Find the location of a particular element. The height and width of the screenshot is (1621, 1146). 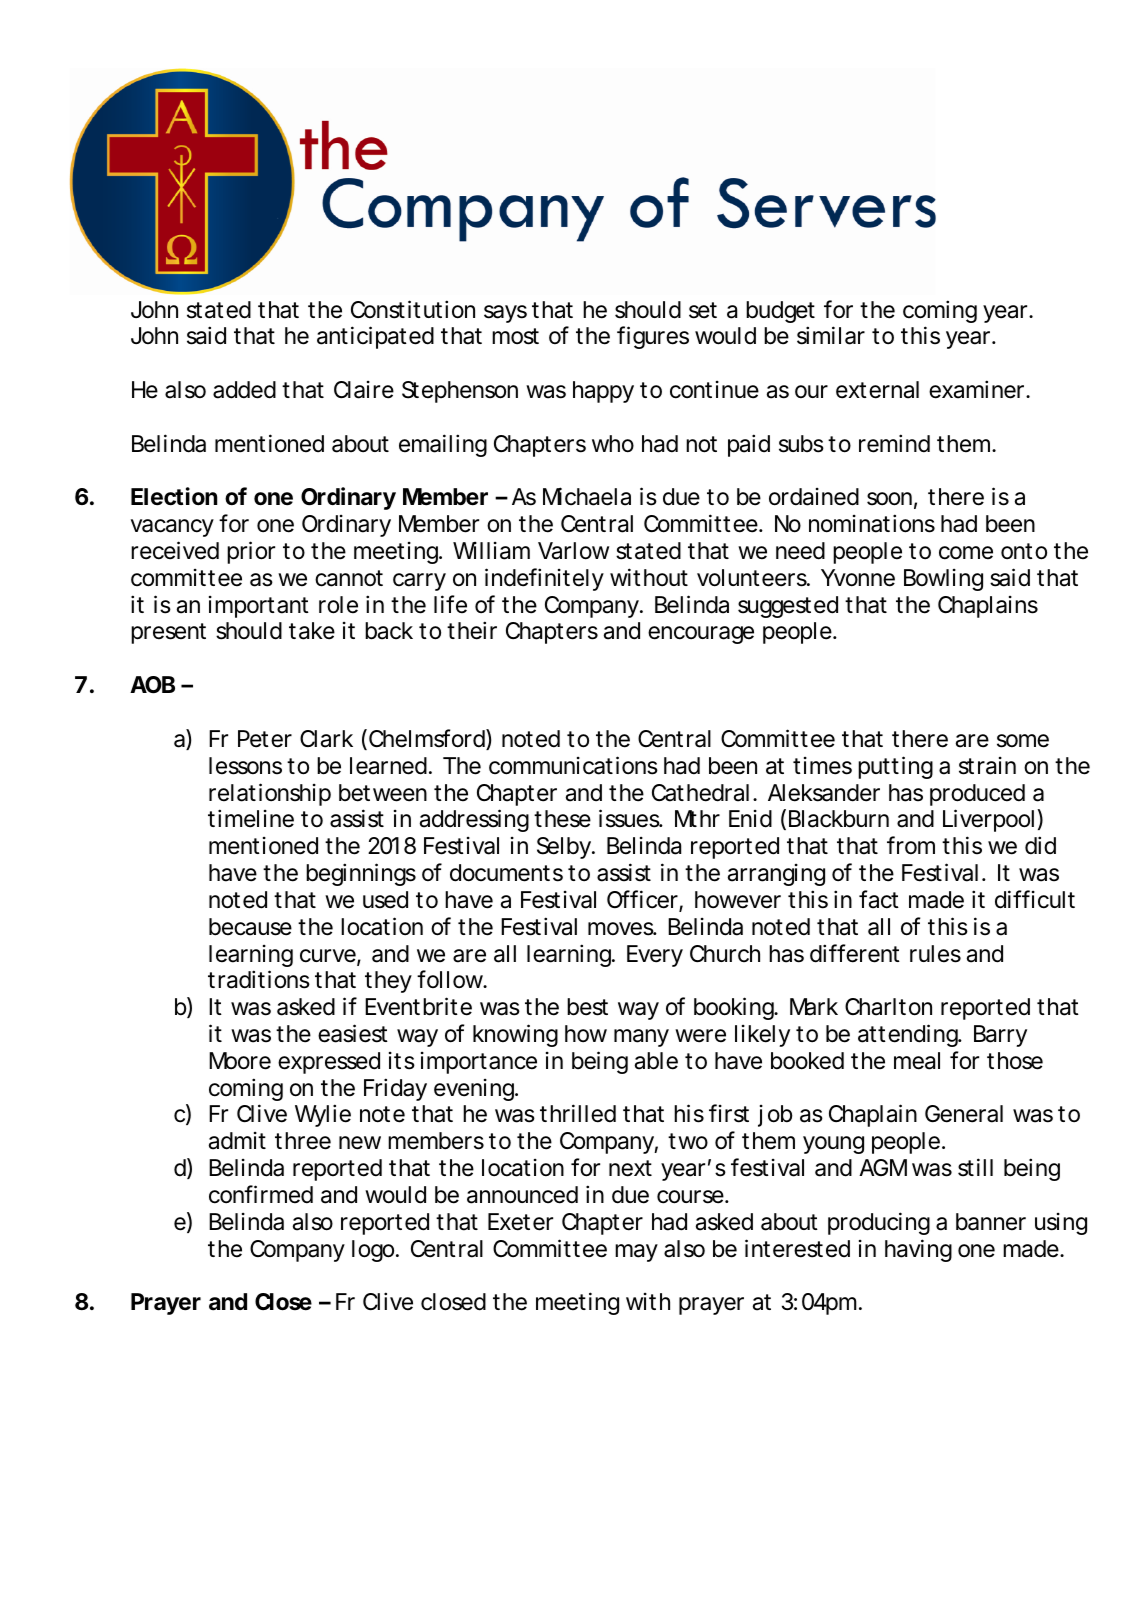

added is located at coordinates (244, 390).
